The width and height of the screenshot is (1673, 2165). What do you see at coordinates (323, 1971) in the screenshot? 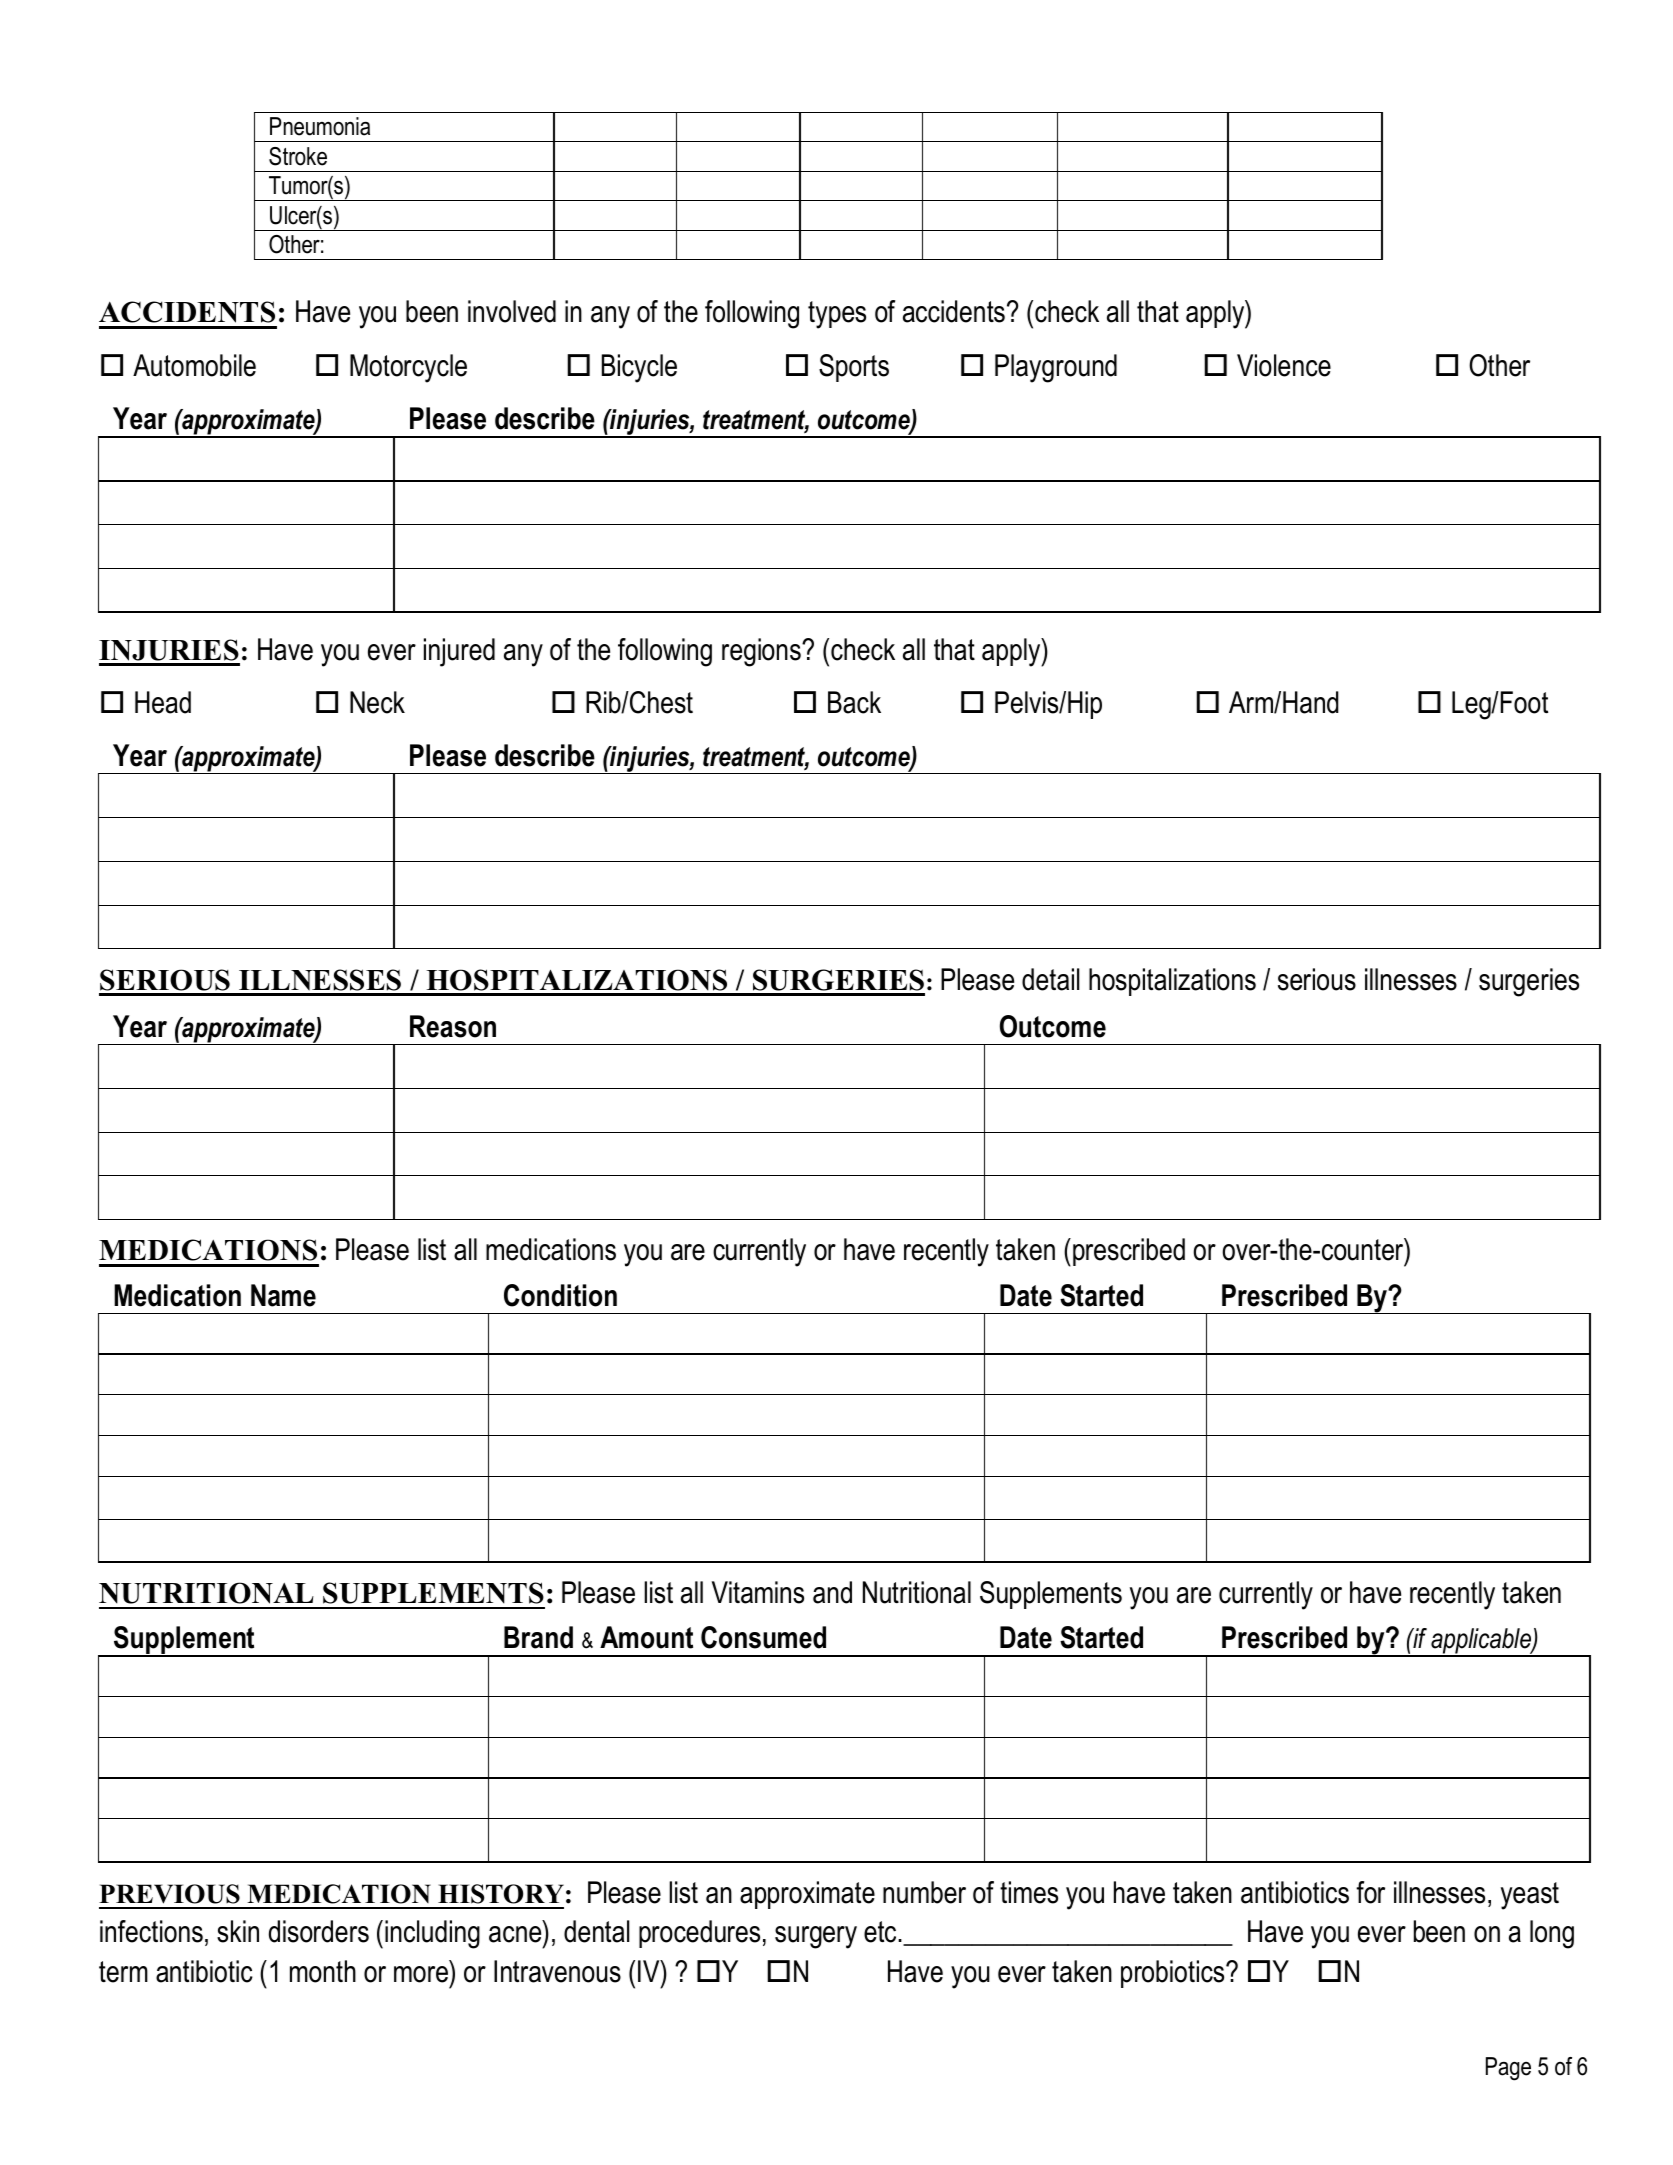
I see `month` at bounding box center [323, 1971].
